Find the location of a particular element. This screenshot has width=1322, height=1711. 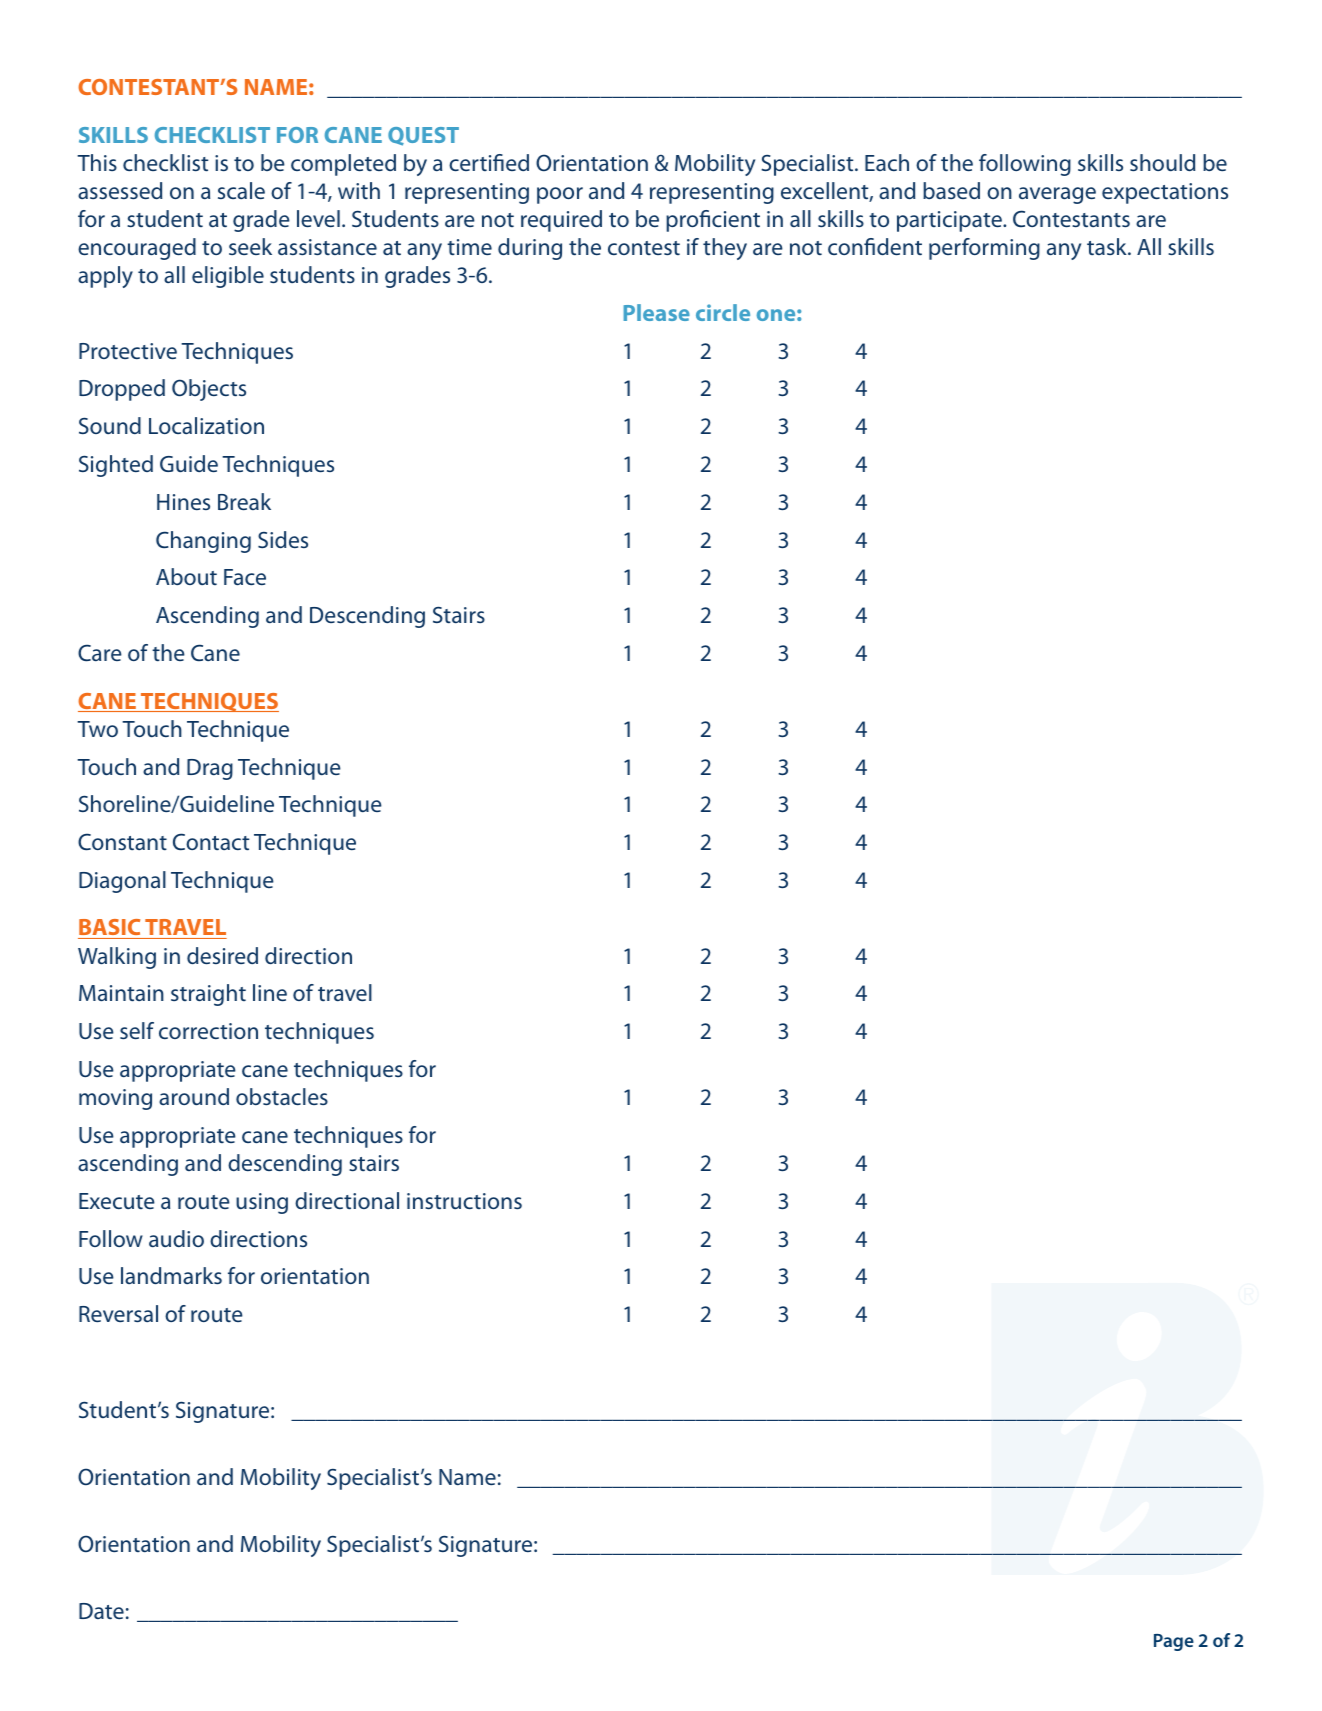

performing is located at coordinates (984, 249).
